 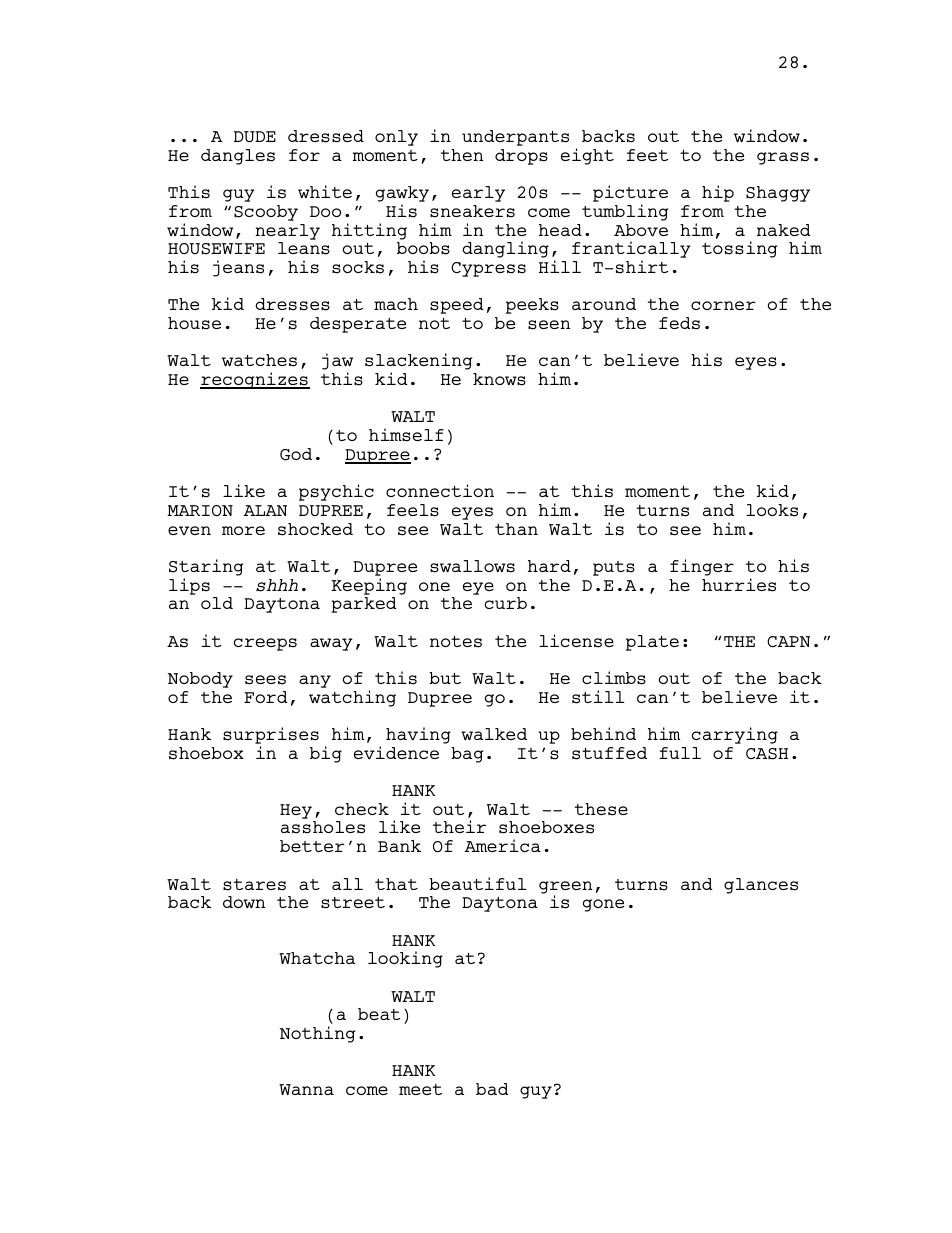 What do you see at coordinates (296, 454) in the page?
I see `God` at bounding box center [296, 454].
